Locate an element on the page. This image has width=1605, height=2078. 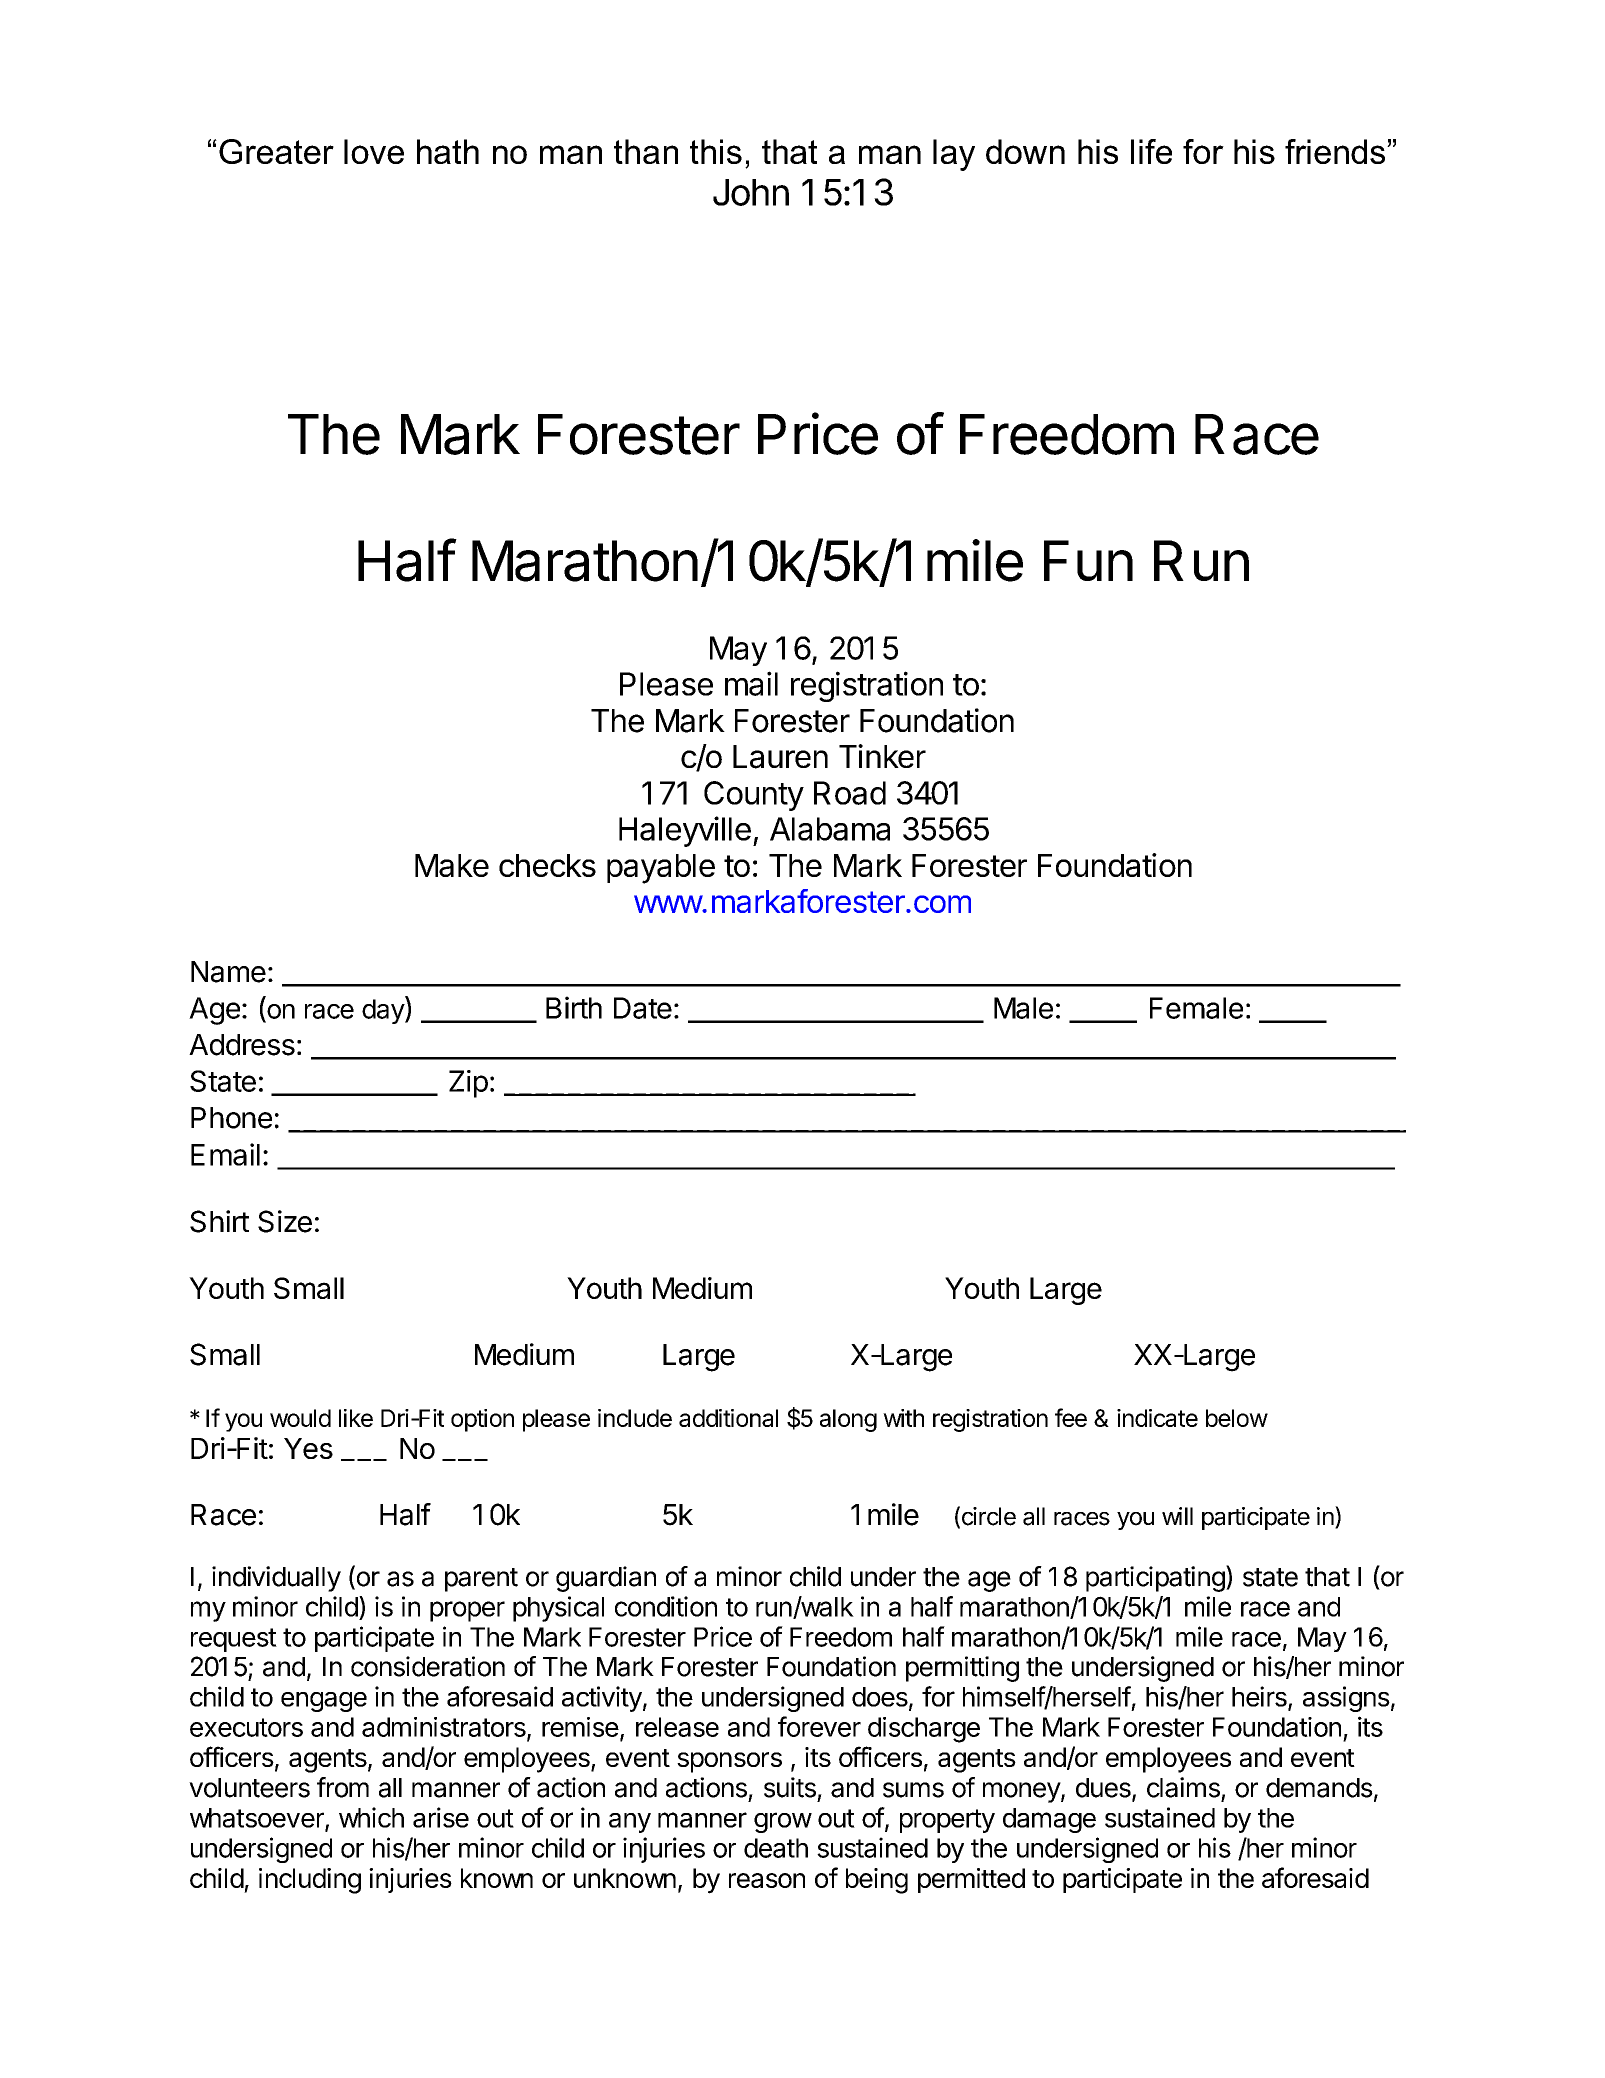
grow is located at coordinates (783, 1822).
